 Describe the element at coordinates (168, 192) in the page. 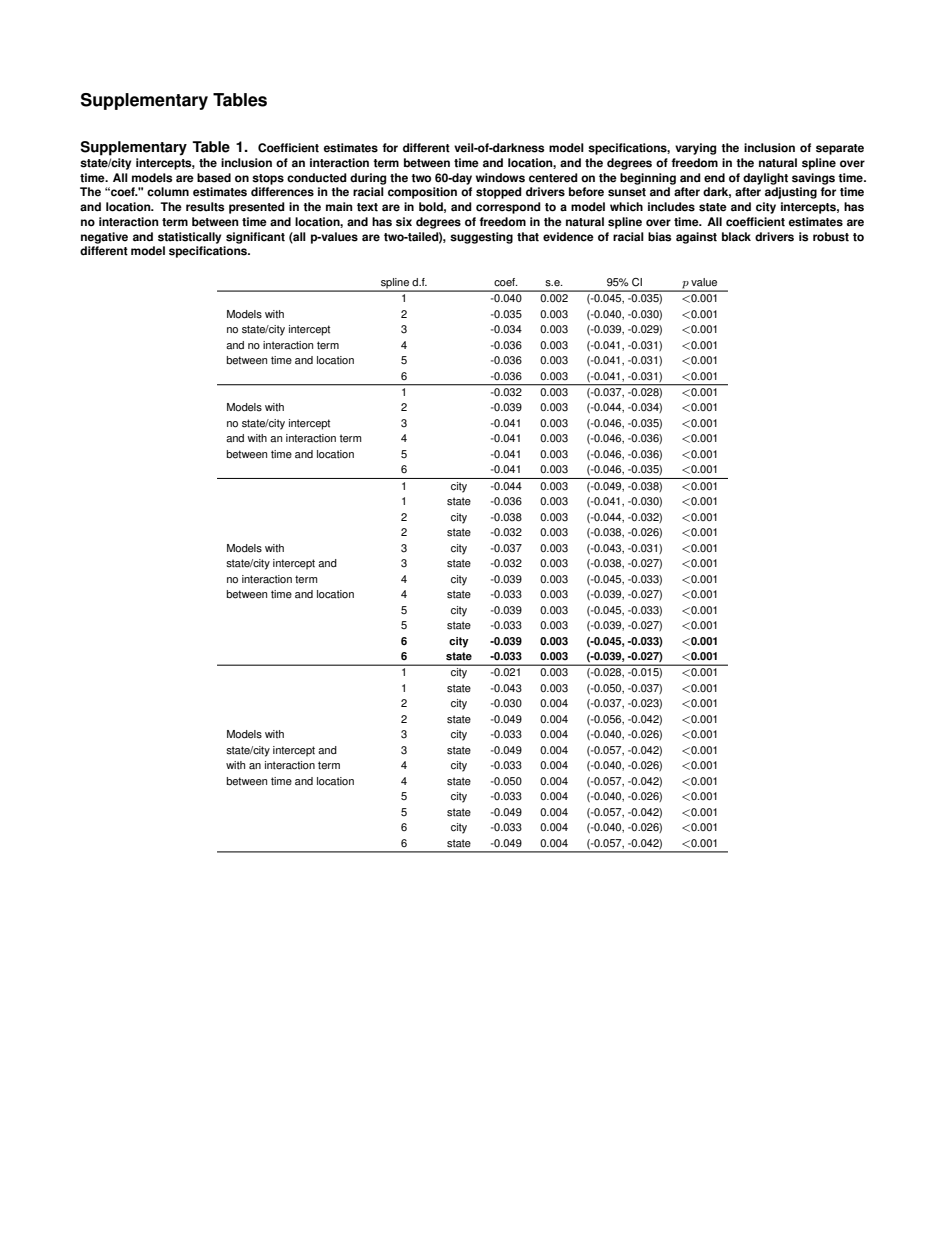

I see `column` at that location.
